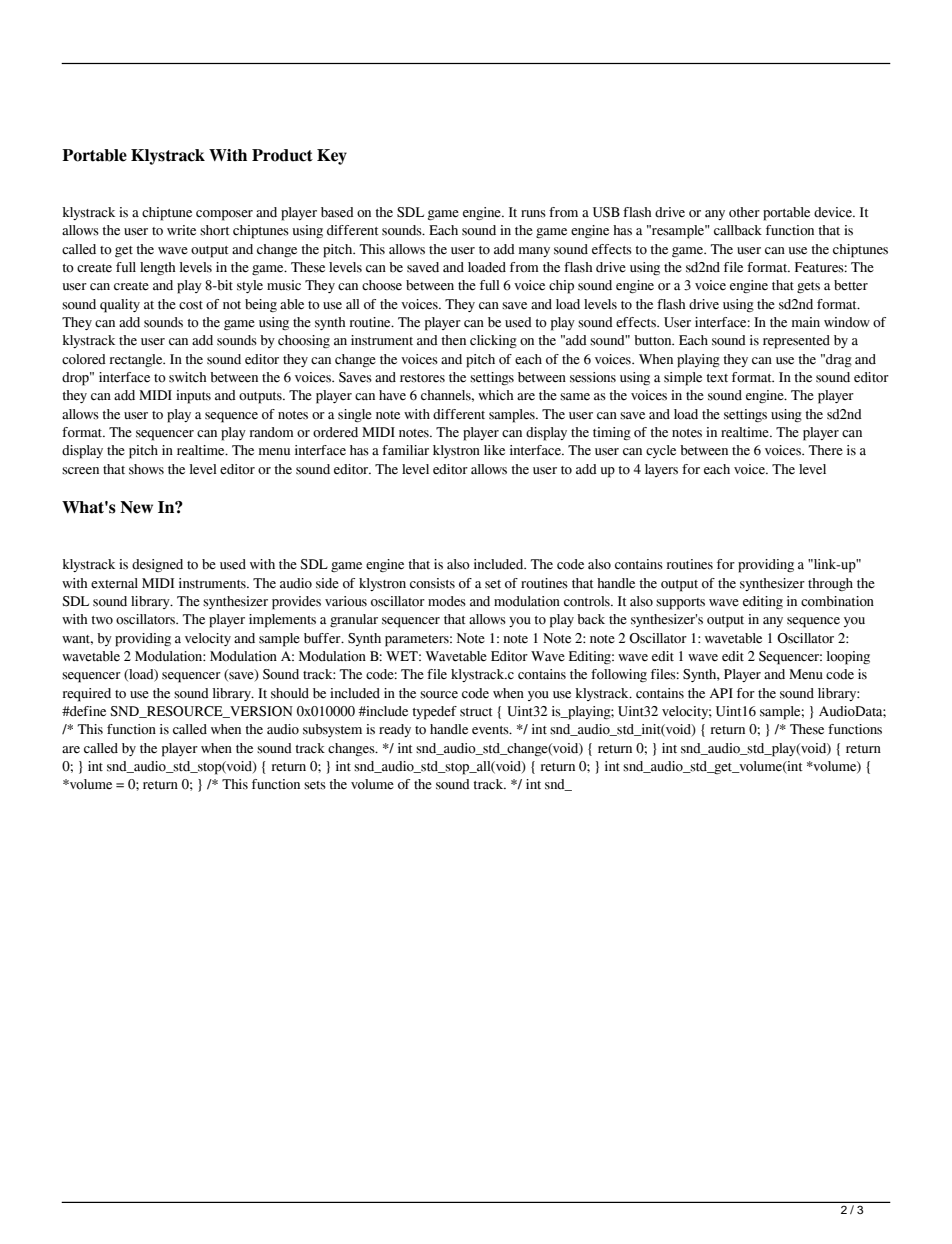  I want to click on composer, so click(224, 215).
